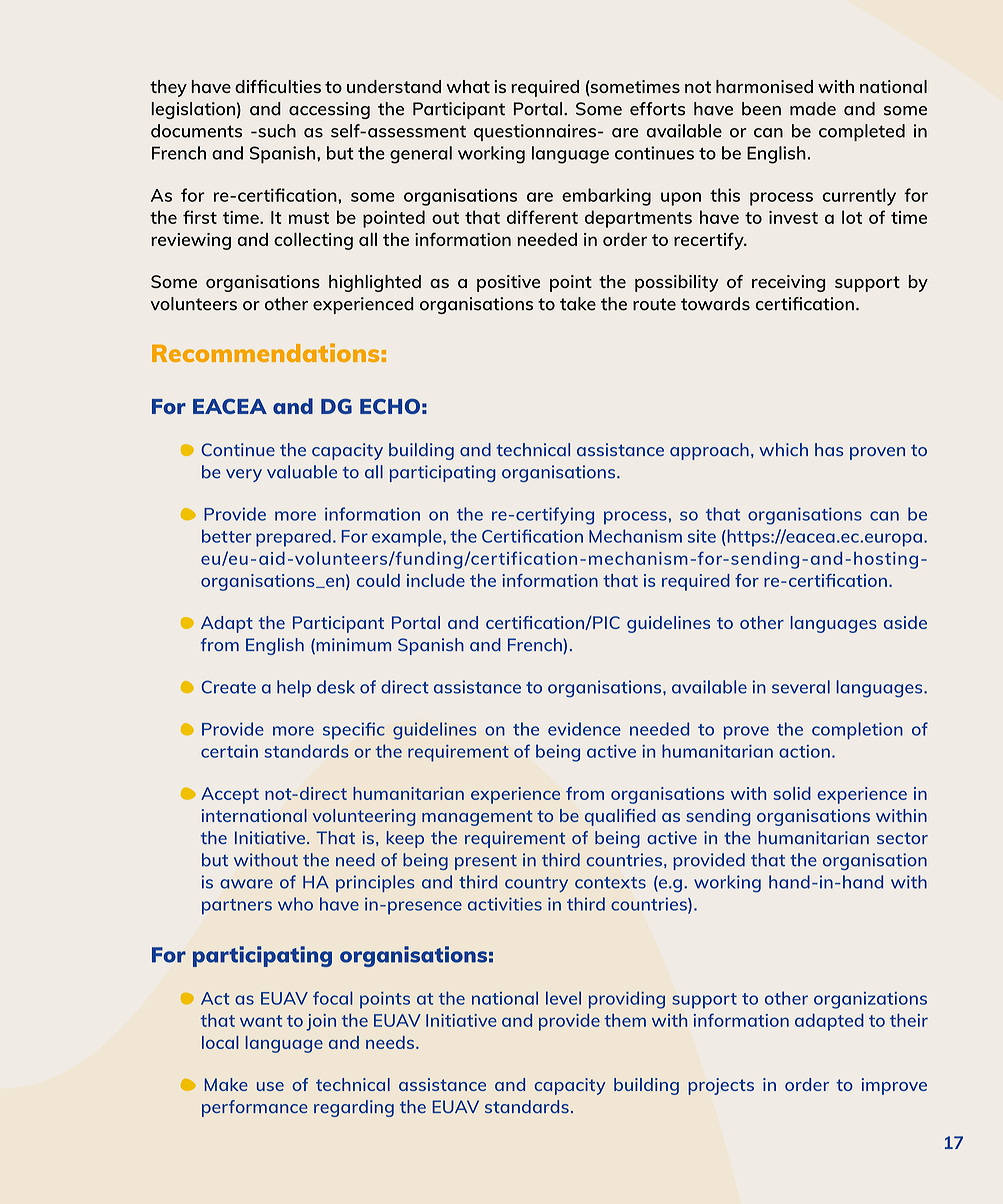  Describe the element at coordinates (584, 729) in the screenshot. I see `evidence` at that location.
